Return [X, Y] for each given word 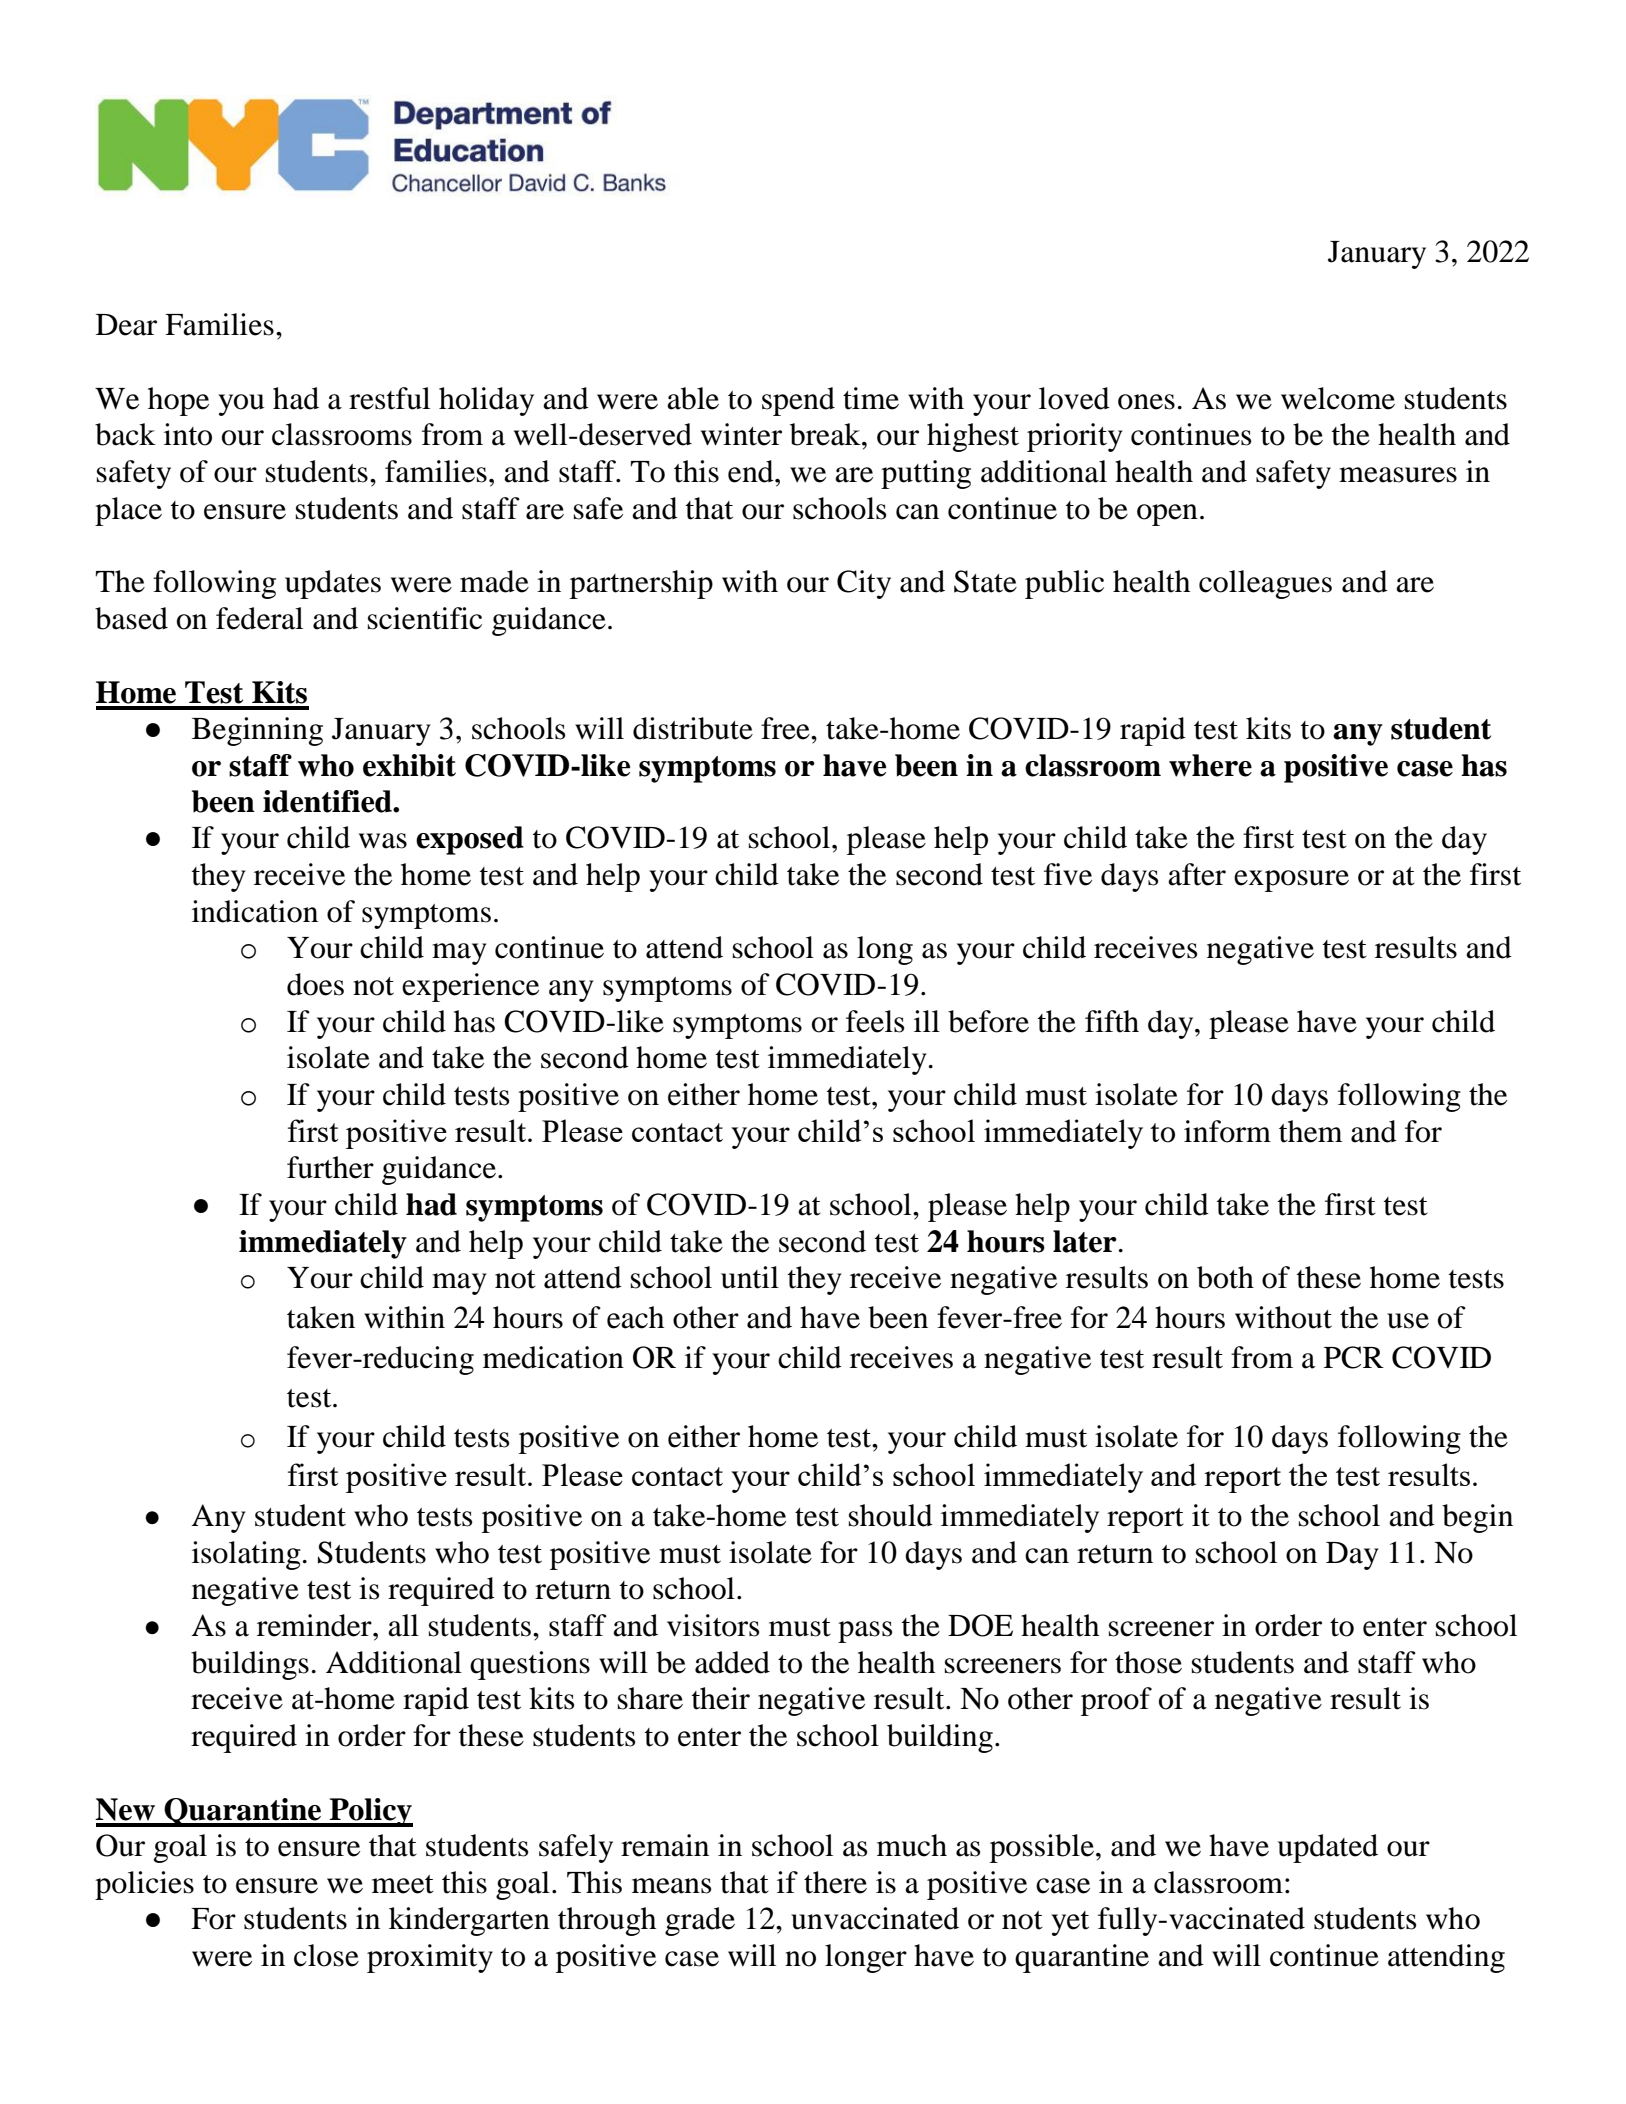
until [750, 1277]
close [326, 1955]
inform [1227, 1131]
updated [1328, 1848]
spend [798, 401]
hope [178, 401]
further [330, 1167]
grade [700, 1921]
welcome [1338, 398]
